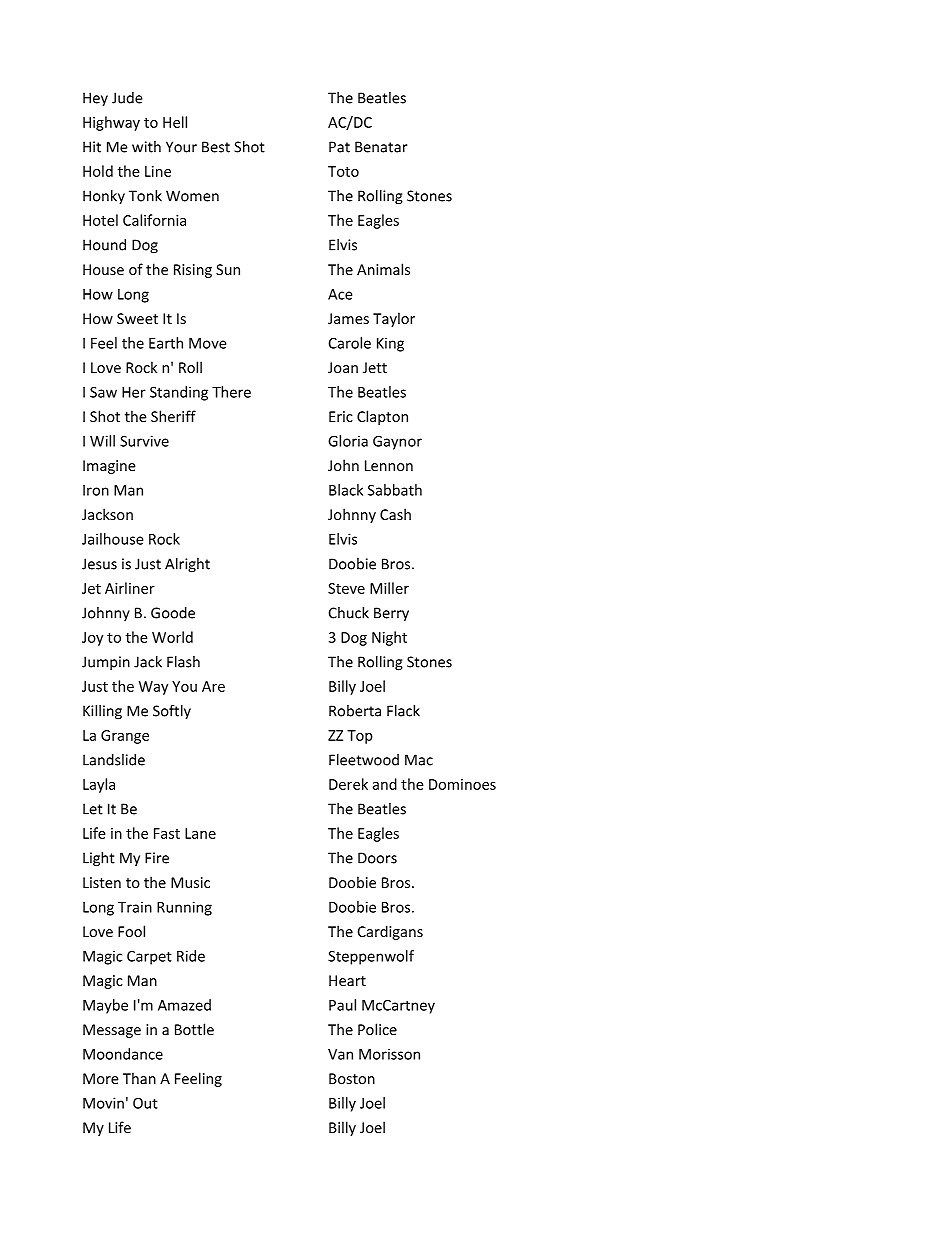 Image resolution: width=952 pixels, height=1233 pixels. Describe the element at coordinates (397, 443) in the screenshot. I see `Gaynor` at that location.
